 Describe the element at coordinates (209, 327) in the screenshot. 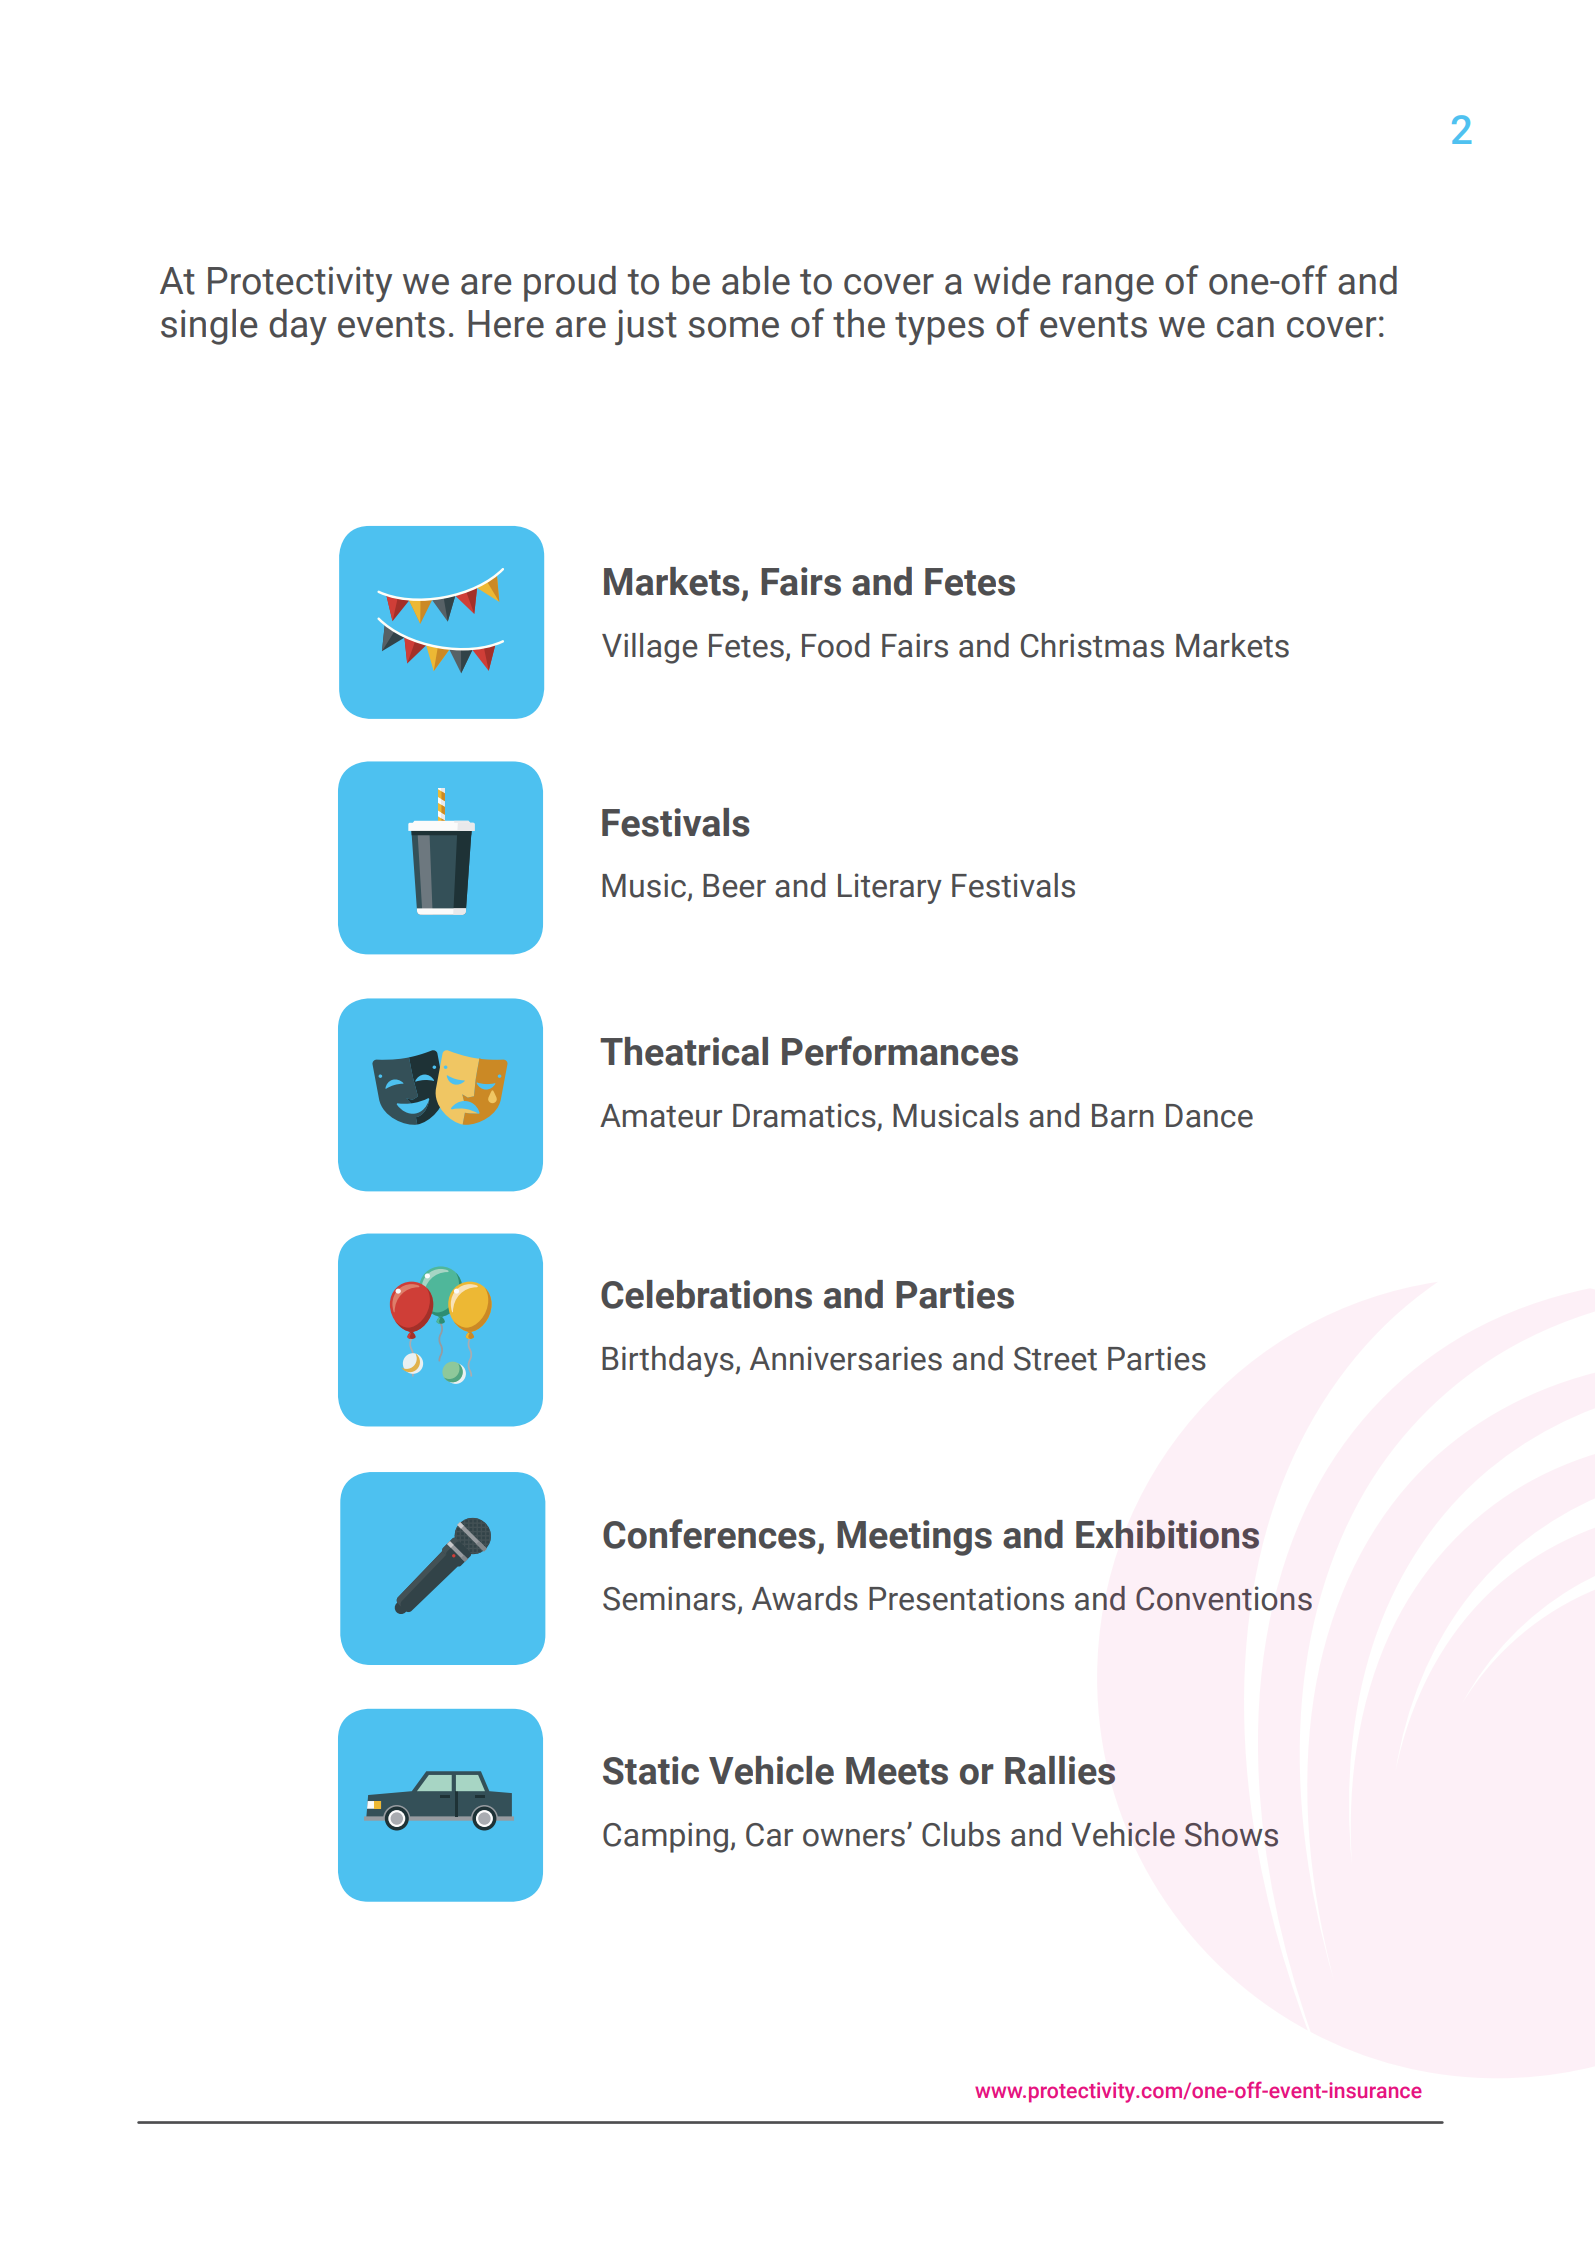

I see `single` at that location.
